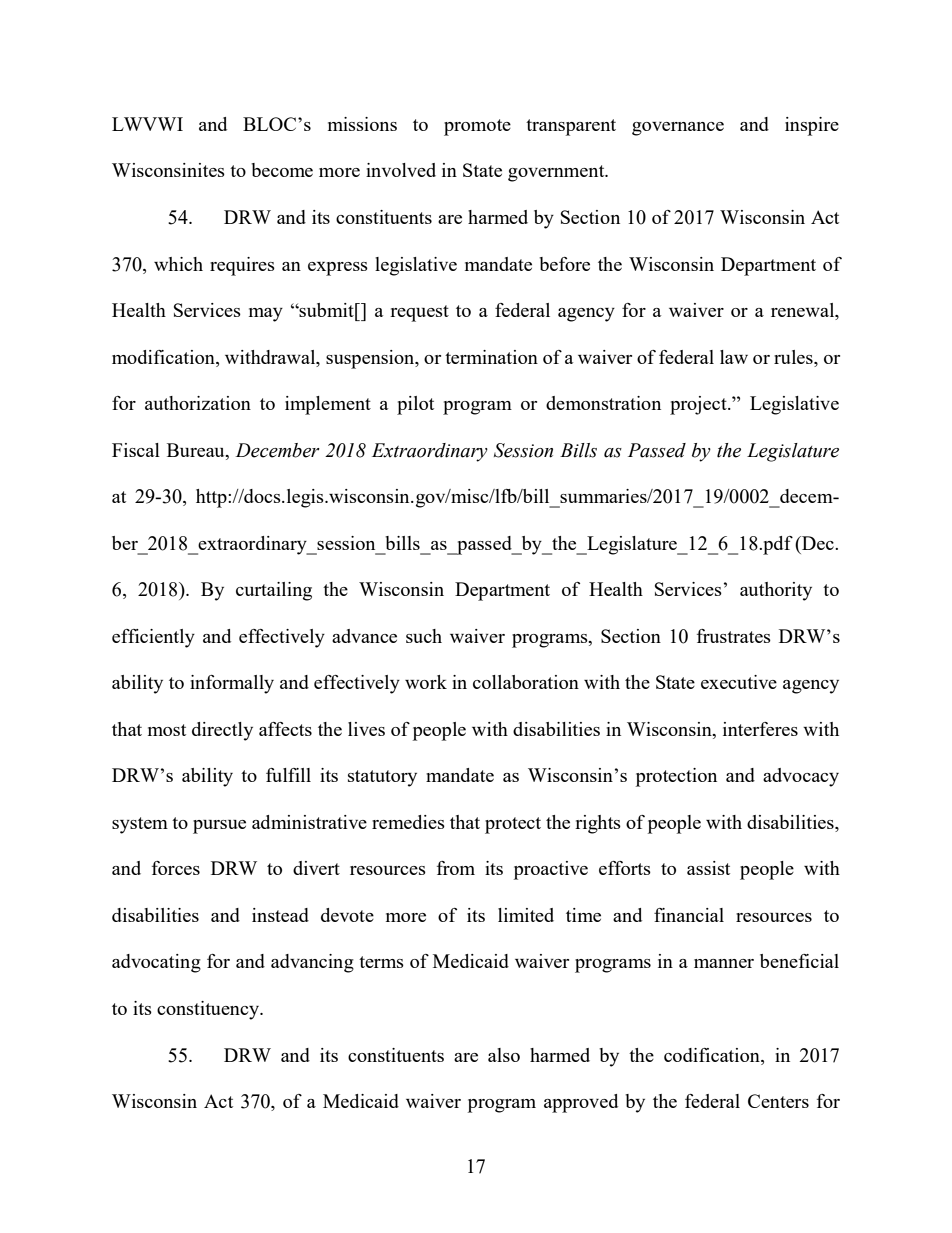 The image size is (952, 1233). What do you see at coordinates (282, 170) in the document?
I see `become` at bounding box center [282, 170].
